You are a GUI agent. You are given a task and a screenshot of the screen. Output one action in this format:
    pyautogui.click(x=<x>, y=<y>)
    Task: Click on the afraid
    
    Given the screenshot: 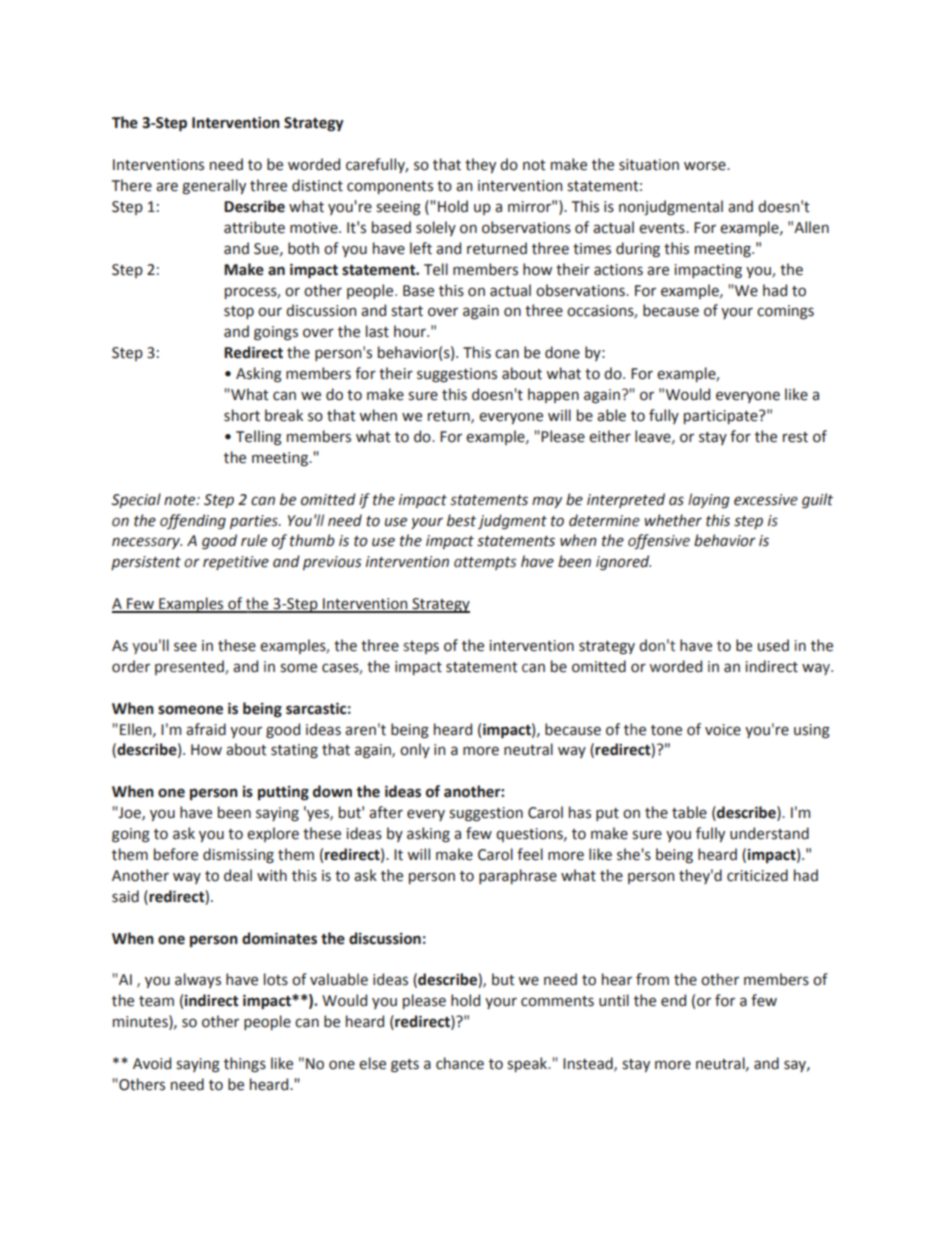 What is the action you would take?
    pyautogui.click(x=206, y=729)
